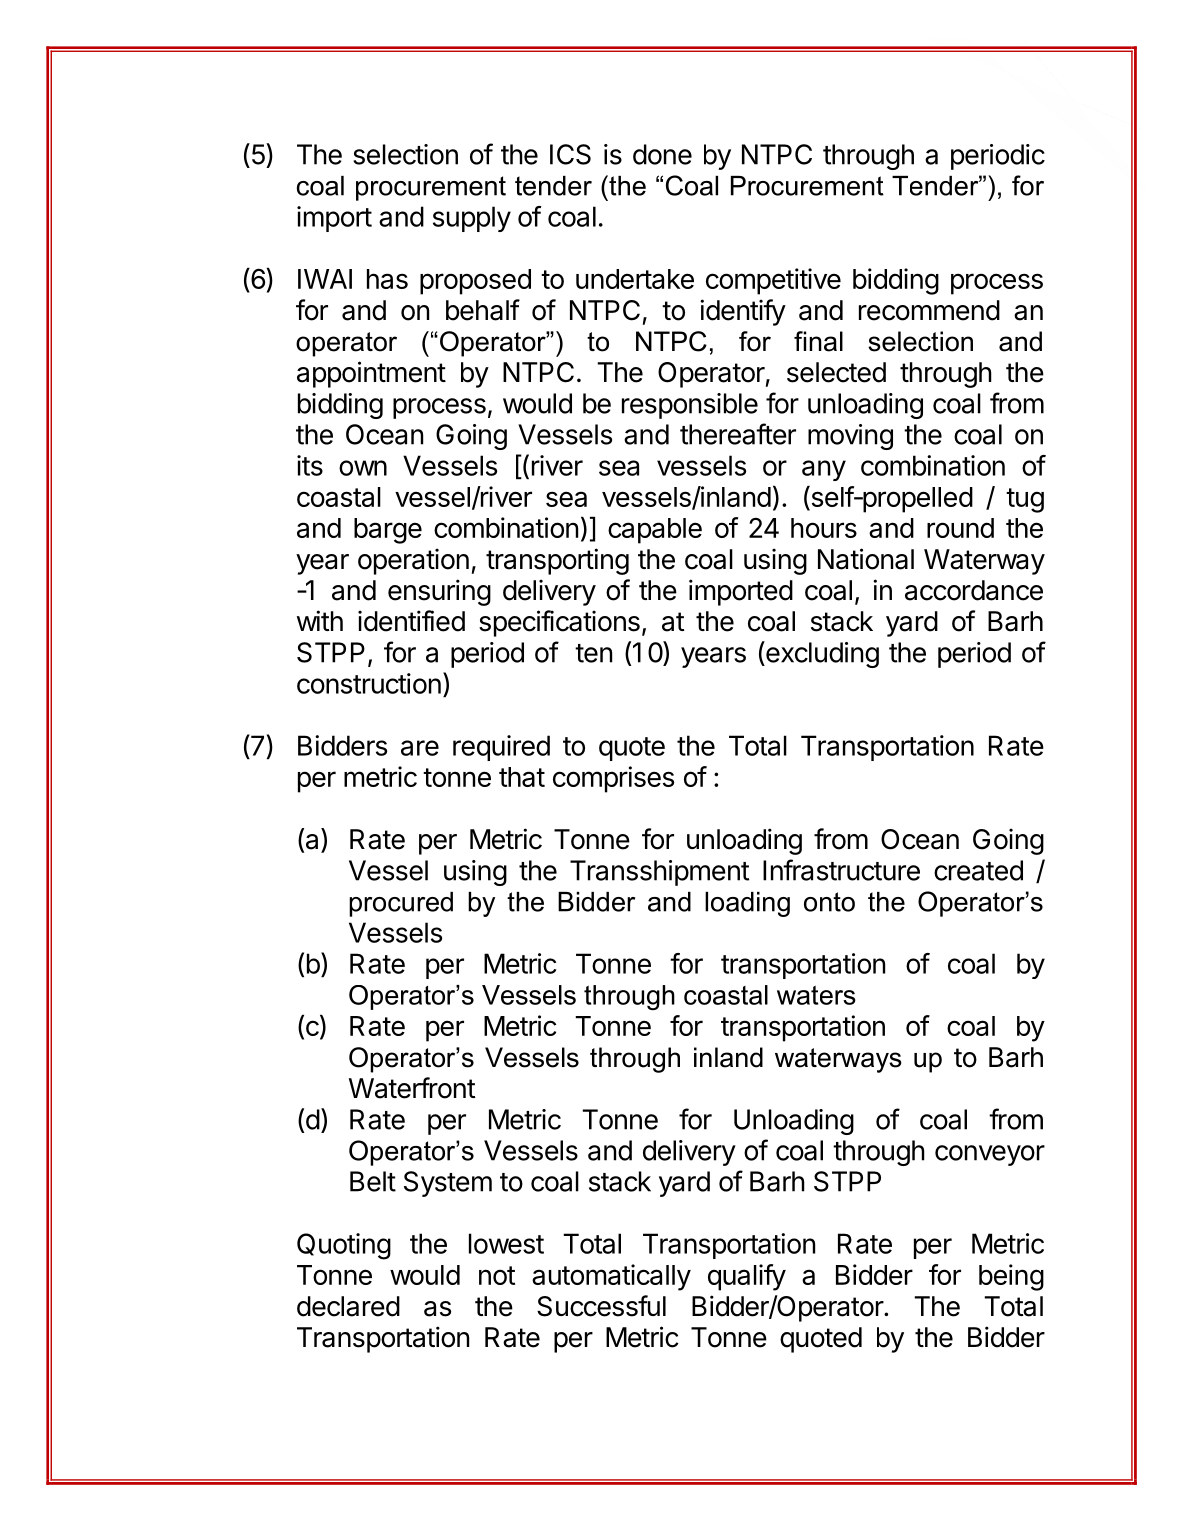  What do you see at coordinates (929, 310) in the screenshot?
I see `recommend` at bounding box center [929, 310].
